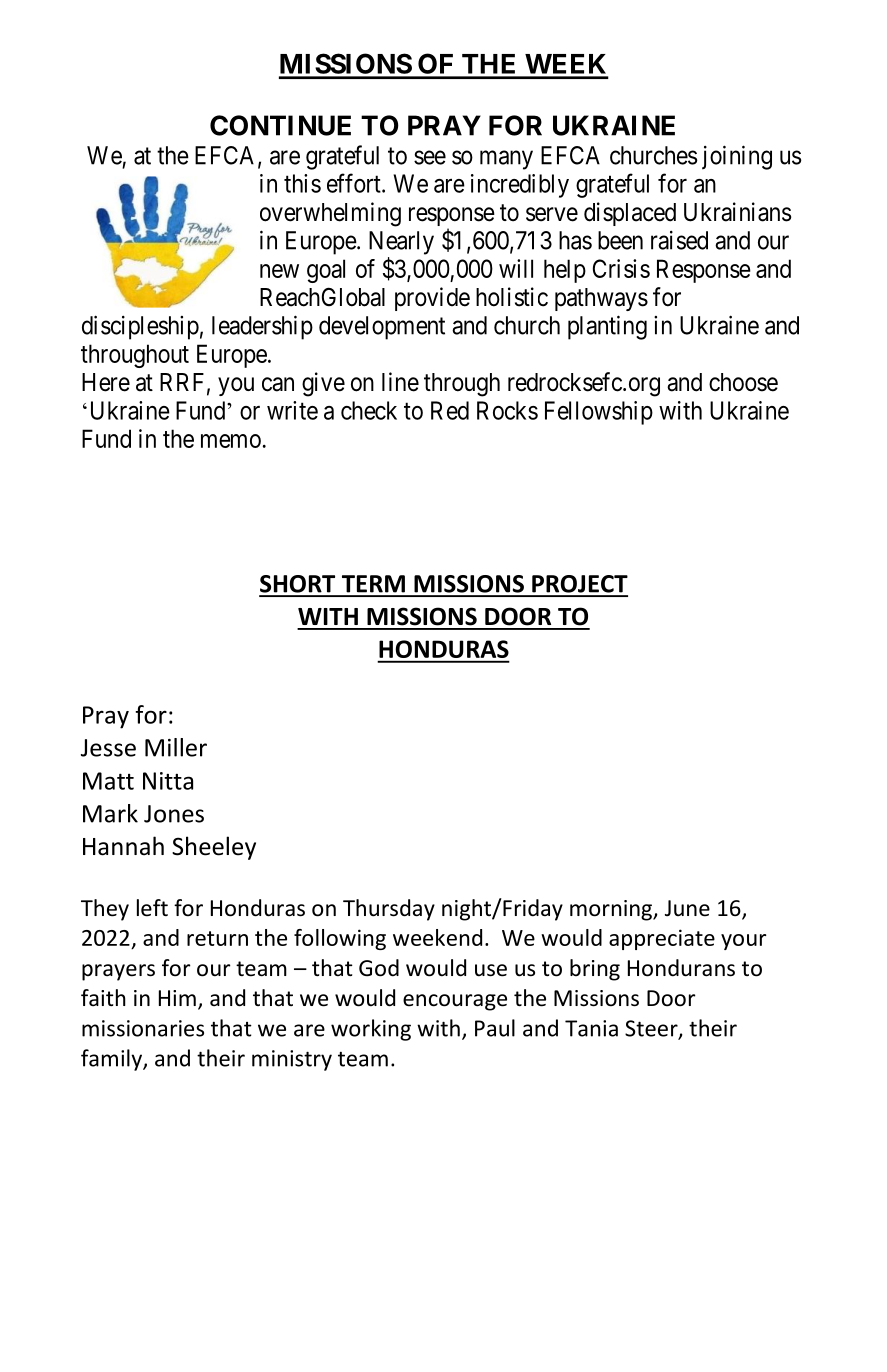  Describe the element at coordinates (369, 410) in the page. I see `check` at that location.
